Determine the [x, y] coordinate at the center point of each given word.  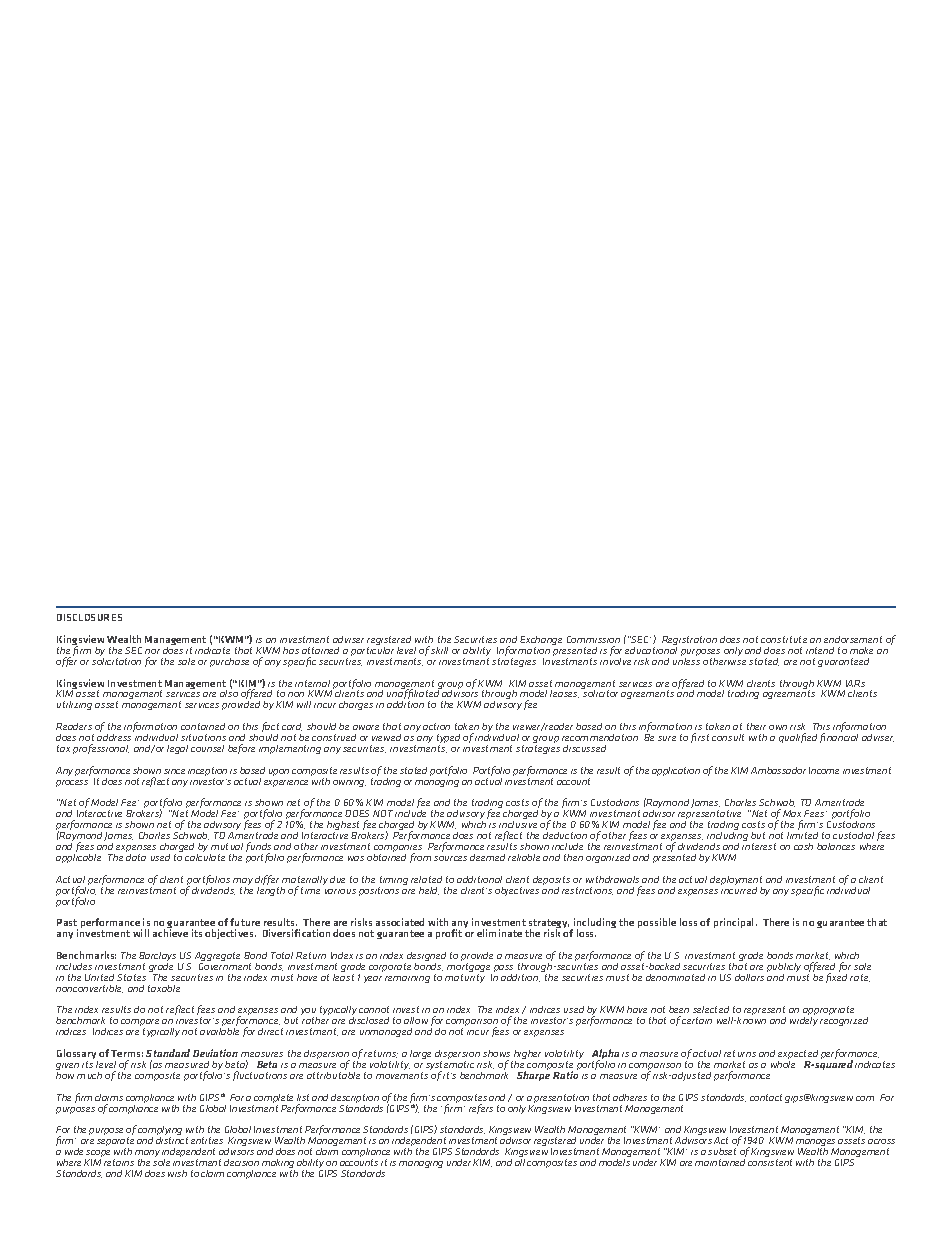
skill [439, 650]
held [429, 891]
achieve [170, 933]
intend [820, 650]
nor [152, 651]
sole [161, 1162]
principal [735, 923]
